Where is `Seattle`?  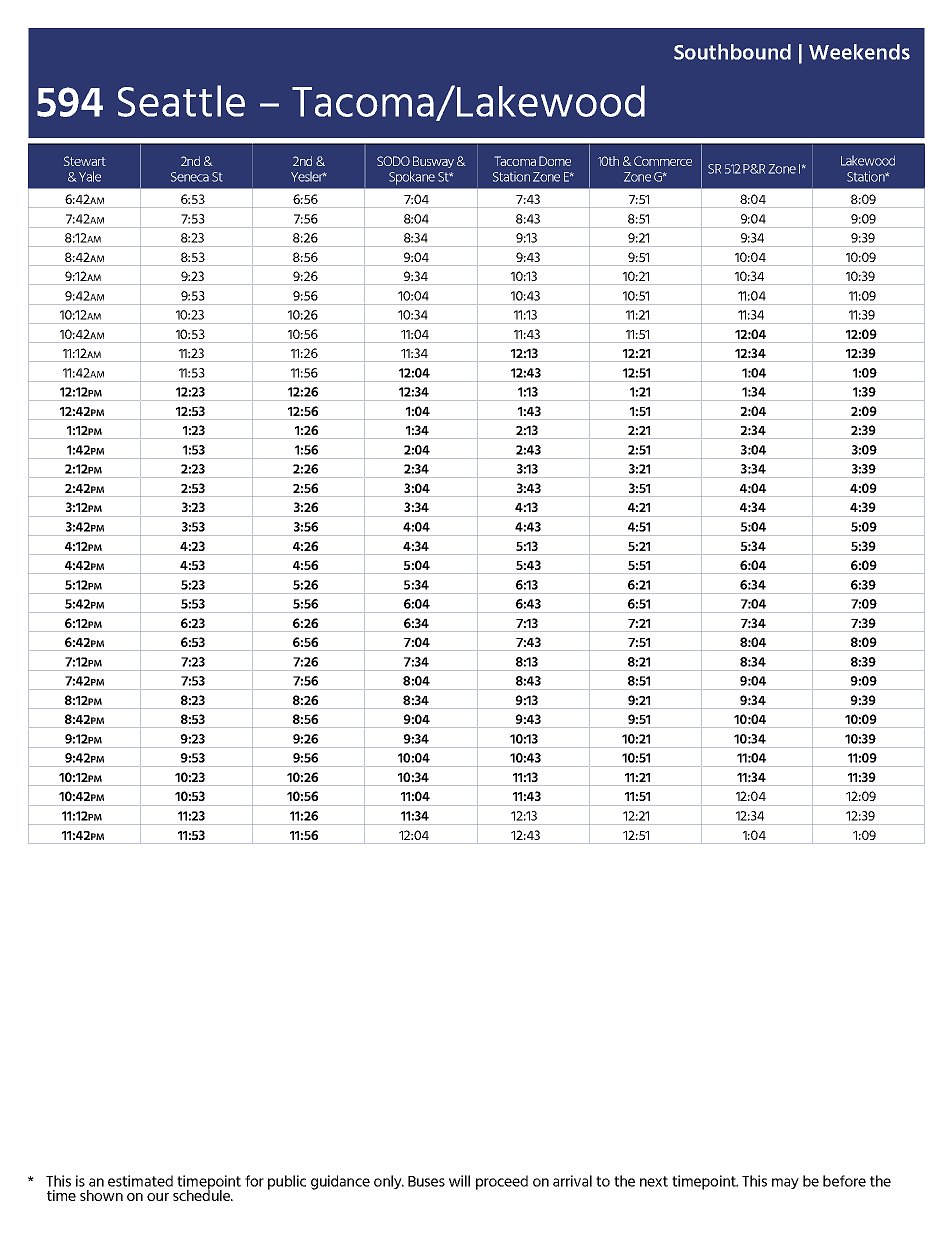
Seattle is located at coordinates (181, 101).
